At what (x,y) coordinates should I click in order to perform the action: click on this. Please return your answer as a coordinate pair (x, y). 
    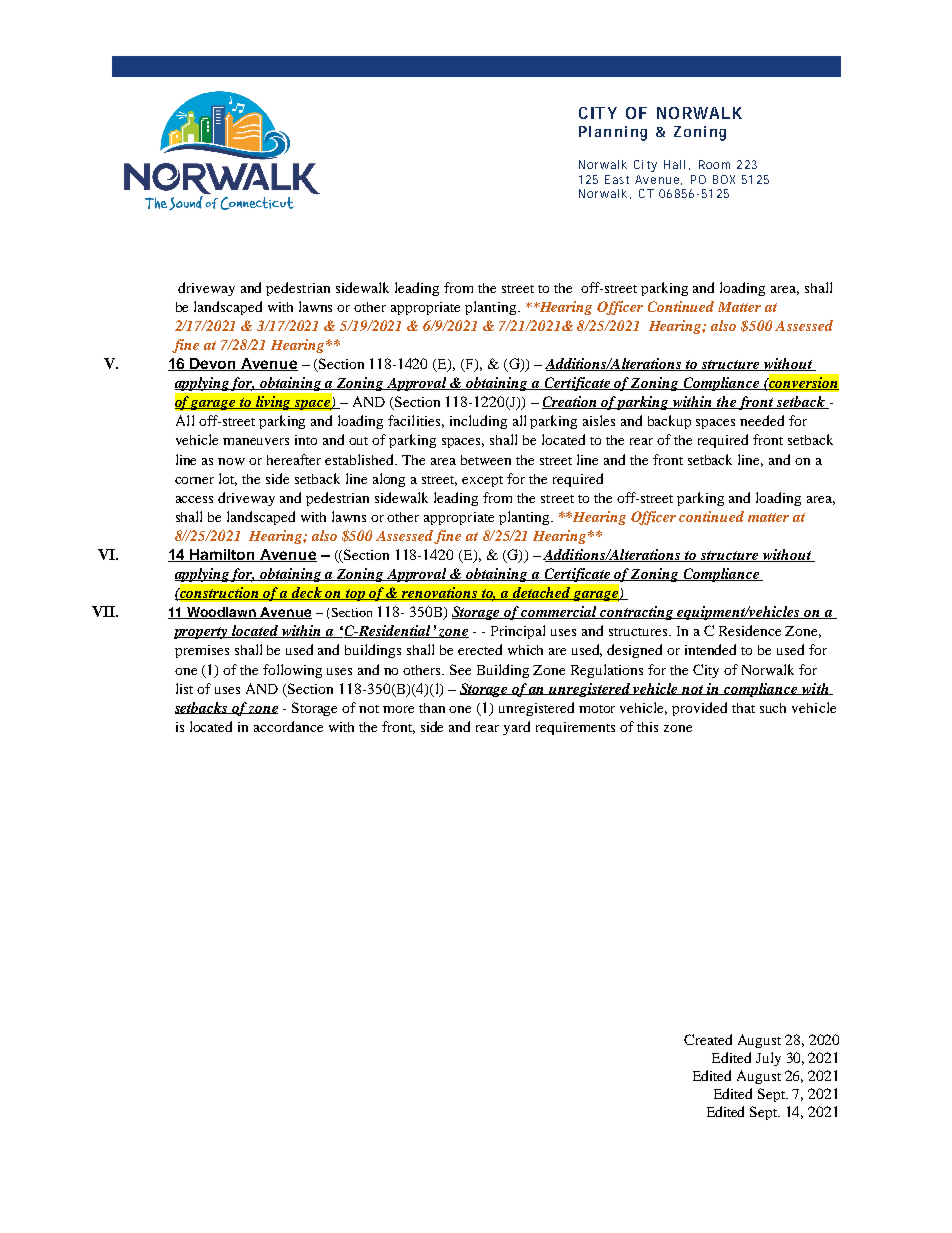
    Looking at the image, I should click on (647, 727).
